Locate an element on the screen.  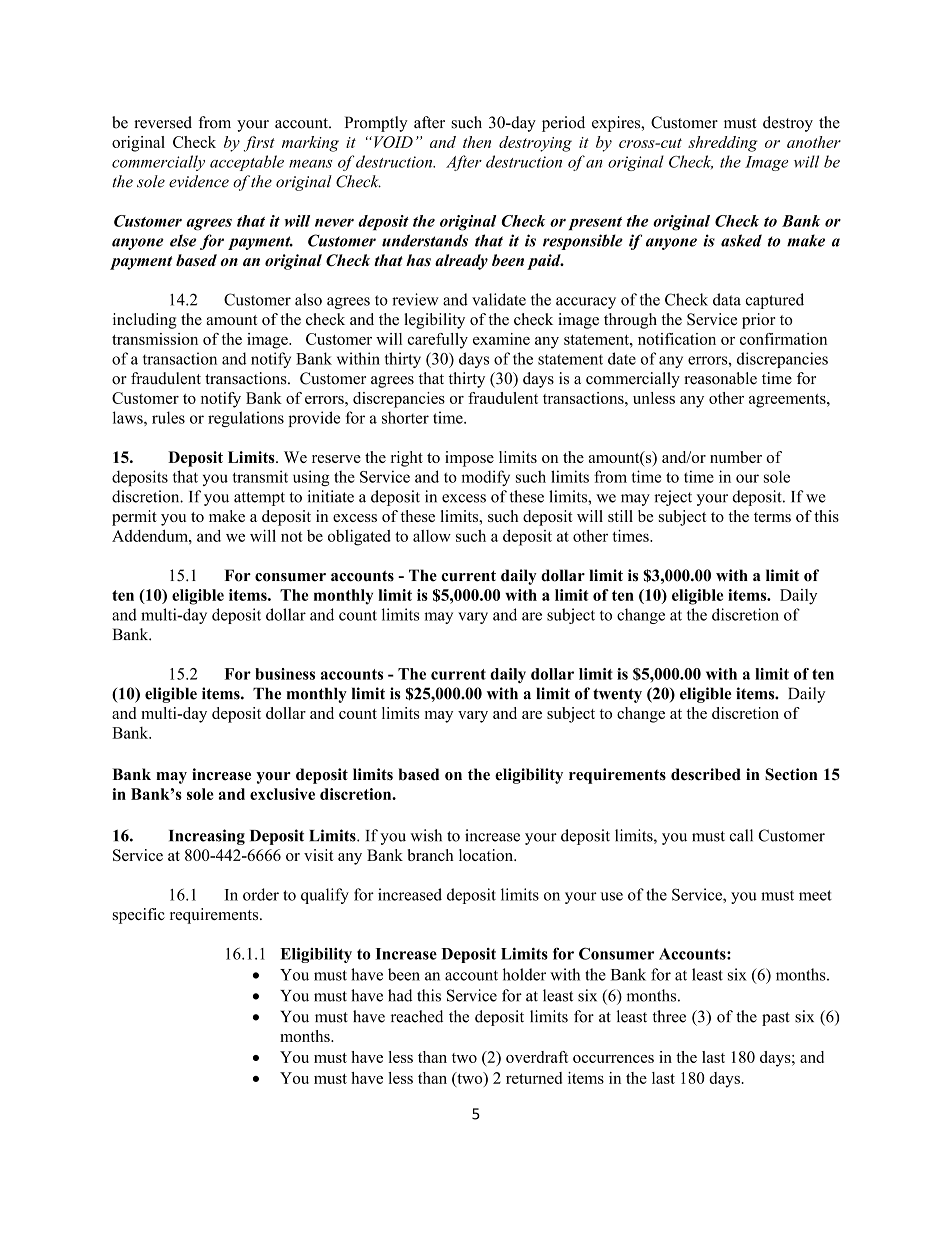
shredding is located at coordinates (723, 144).
